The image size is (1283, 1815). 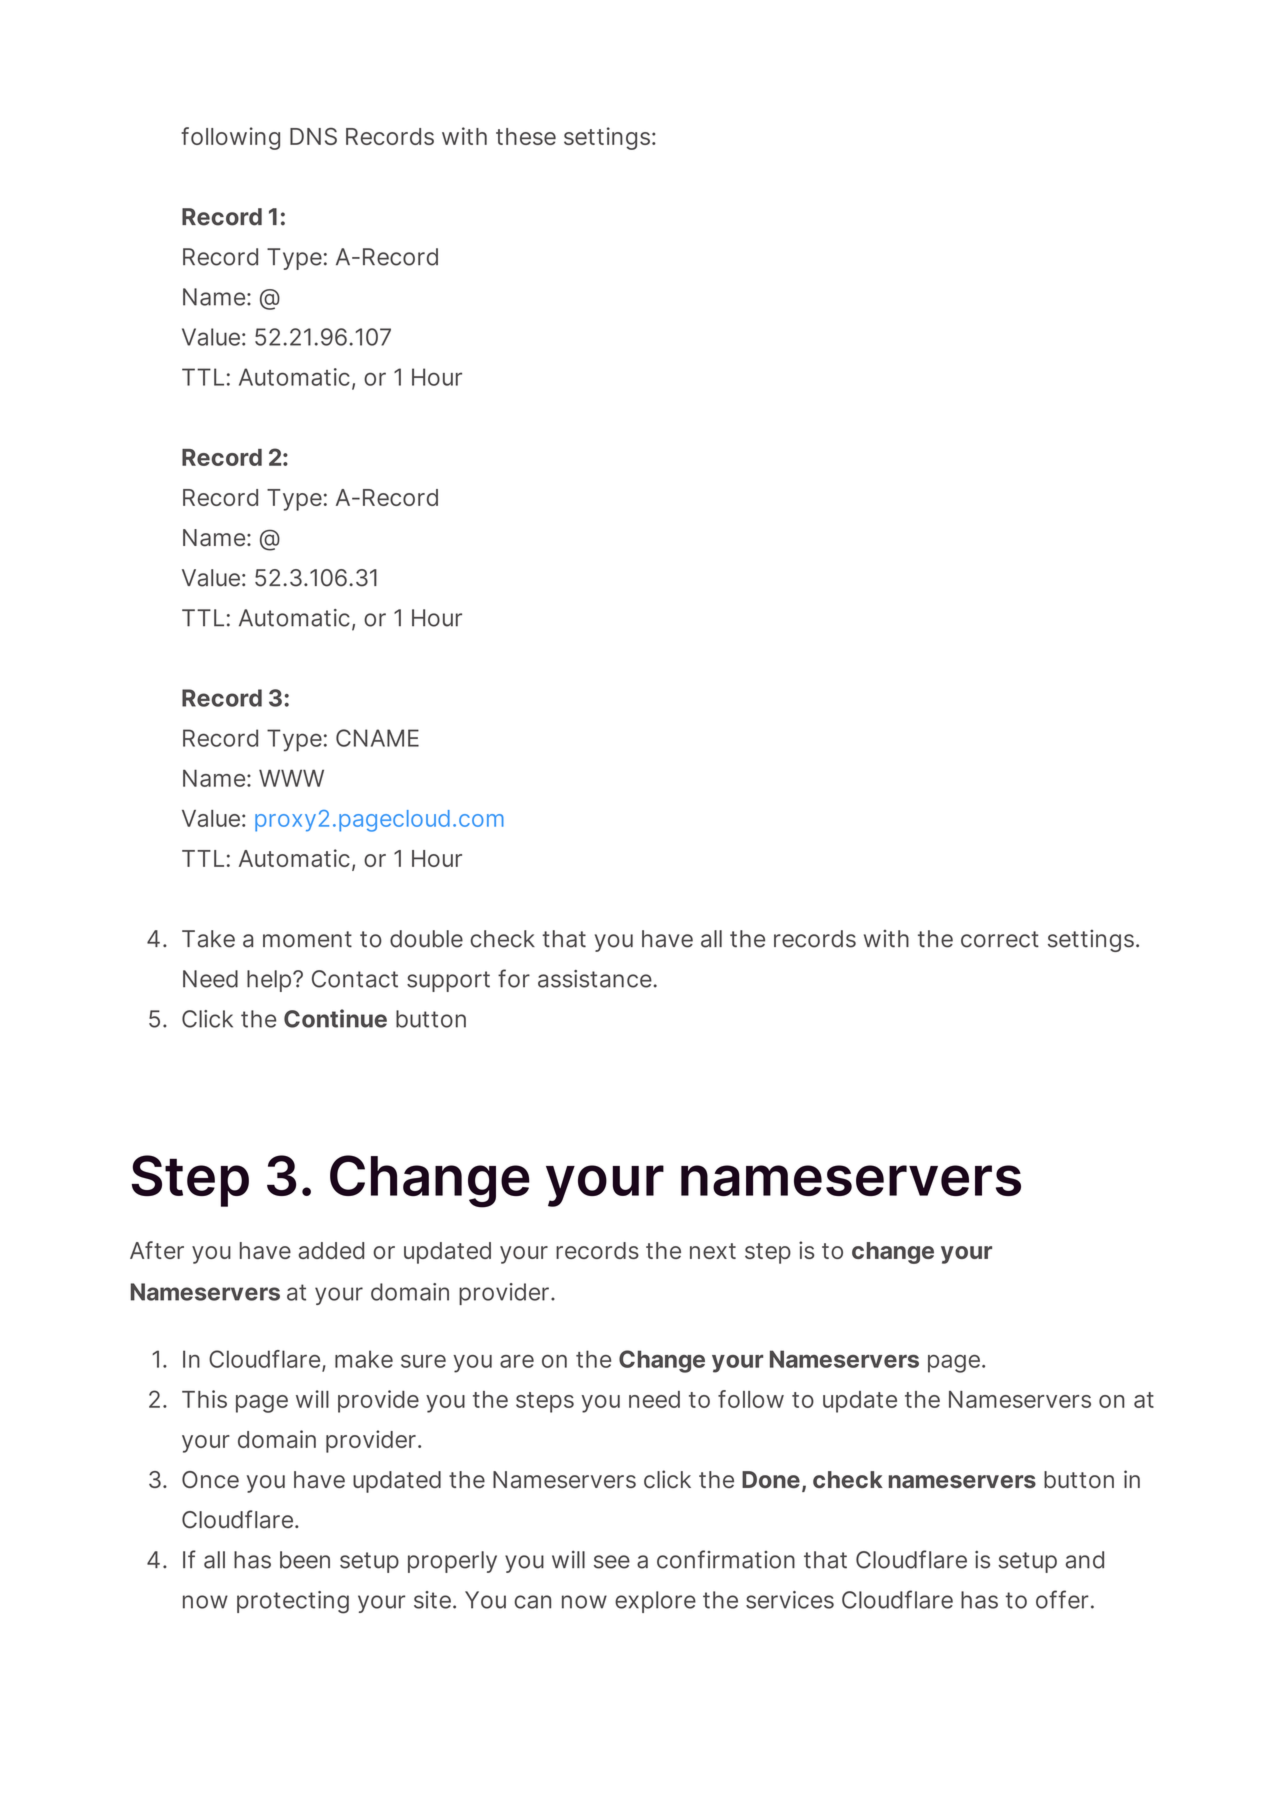 I want to click on added, so click(x=331, y=1250).
